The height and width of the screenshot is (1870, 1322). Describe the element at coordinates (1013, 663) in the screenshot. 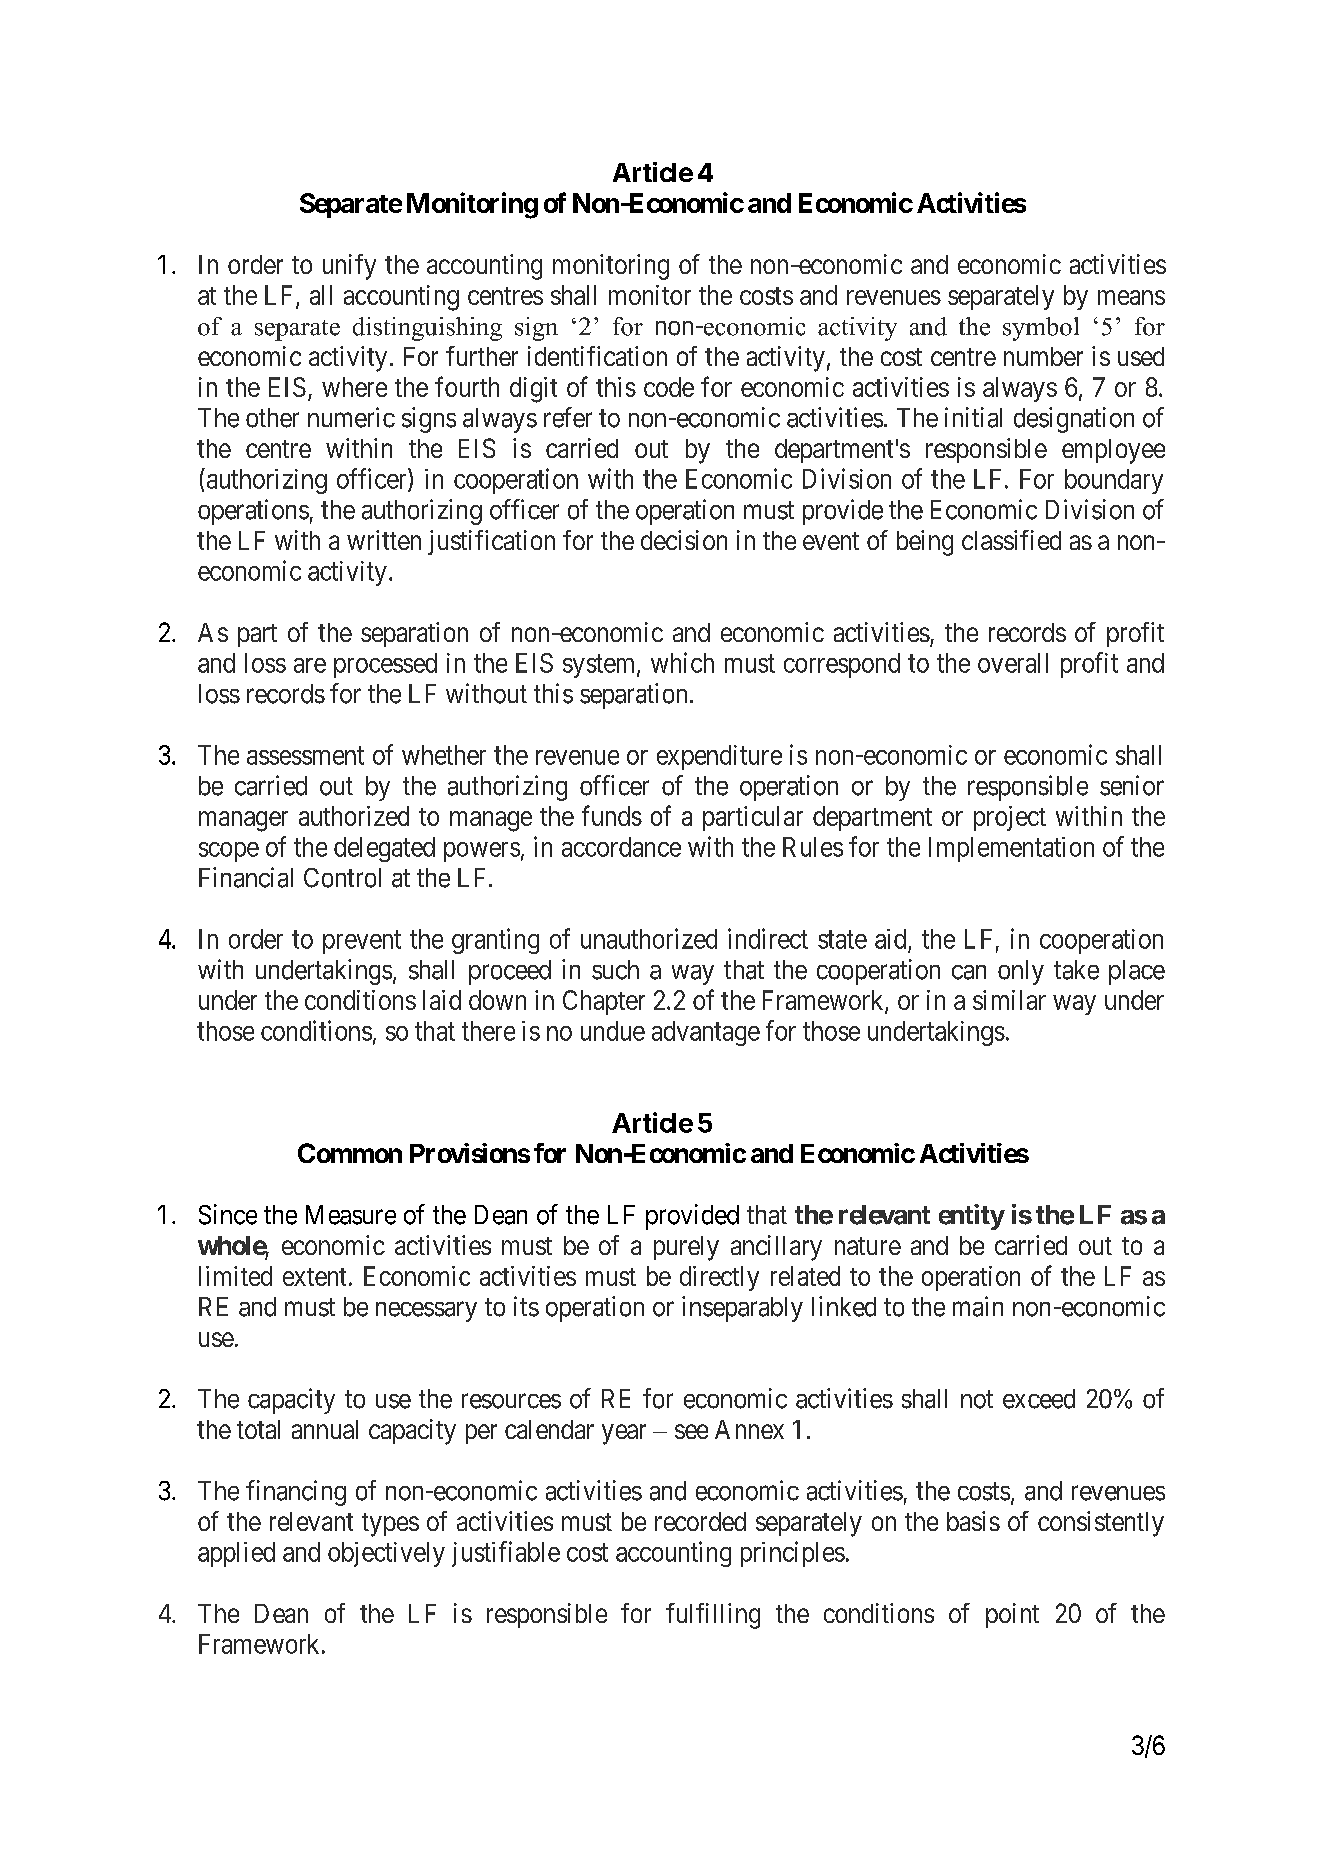

I see `overall` at that location.
